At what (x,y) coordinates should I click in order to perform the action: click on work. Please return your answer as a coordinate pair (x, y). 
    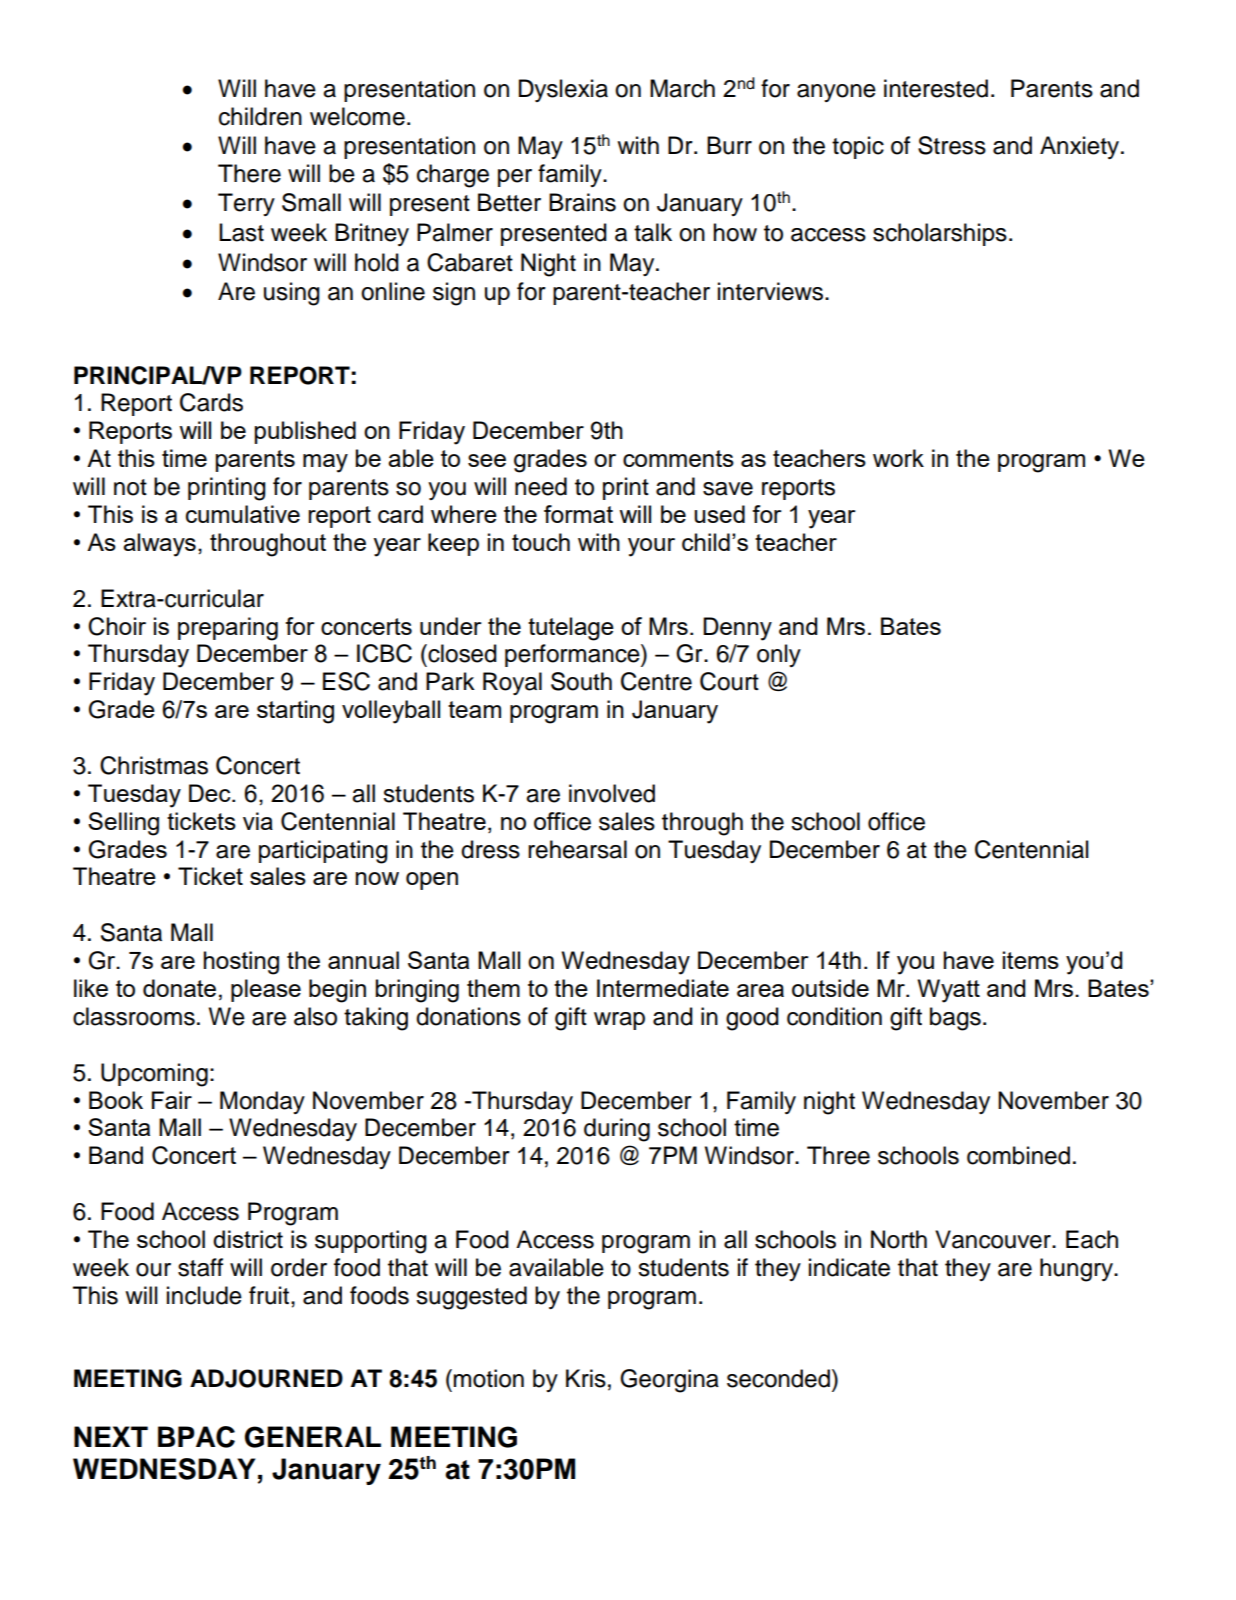
    Looking at the image, I should click on (898, 458).
